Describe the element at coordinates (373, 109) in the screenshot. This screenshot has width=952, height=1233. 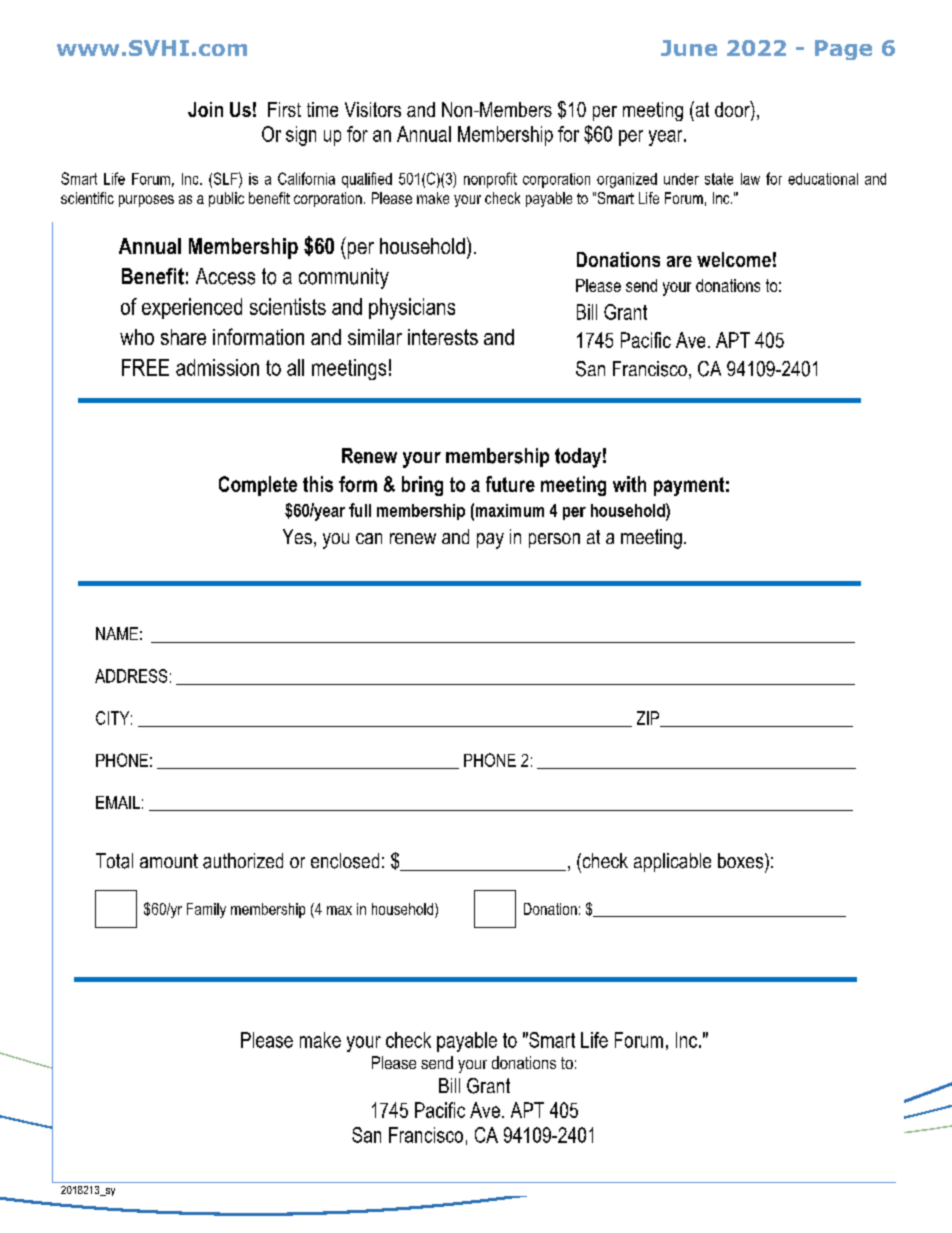
I see `Visitors` at that location.
